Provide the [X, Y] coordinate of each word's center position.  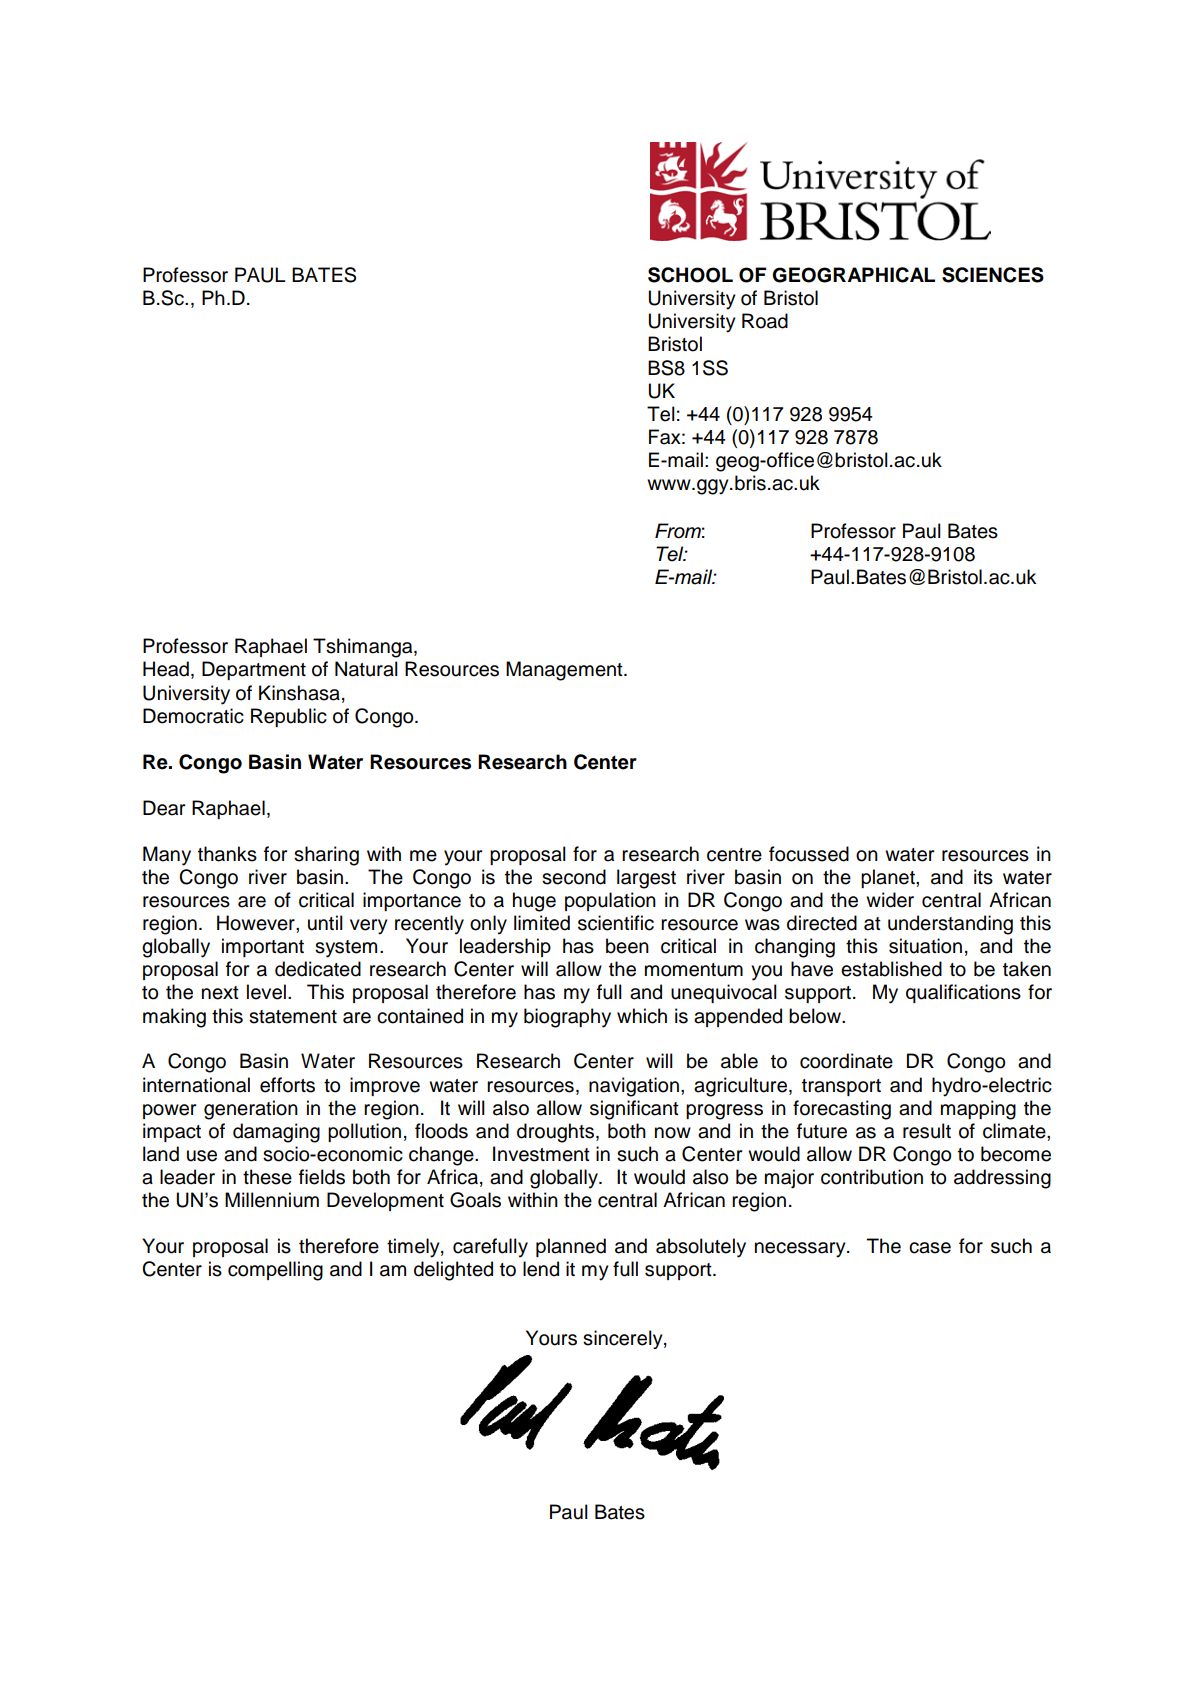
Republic [289, 717]
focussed [809, 854]
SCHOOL [690, 275]
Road [765, 321]
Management [565, 671]
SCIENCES [993, 275]
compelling [275, 1271]
